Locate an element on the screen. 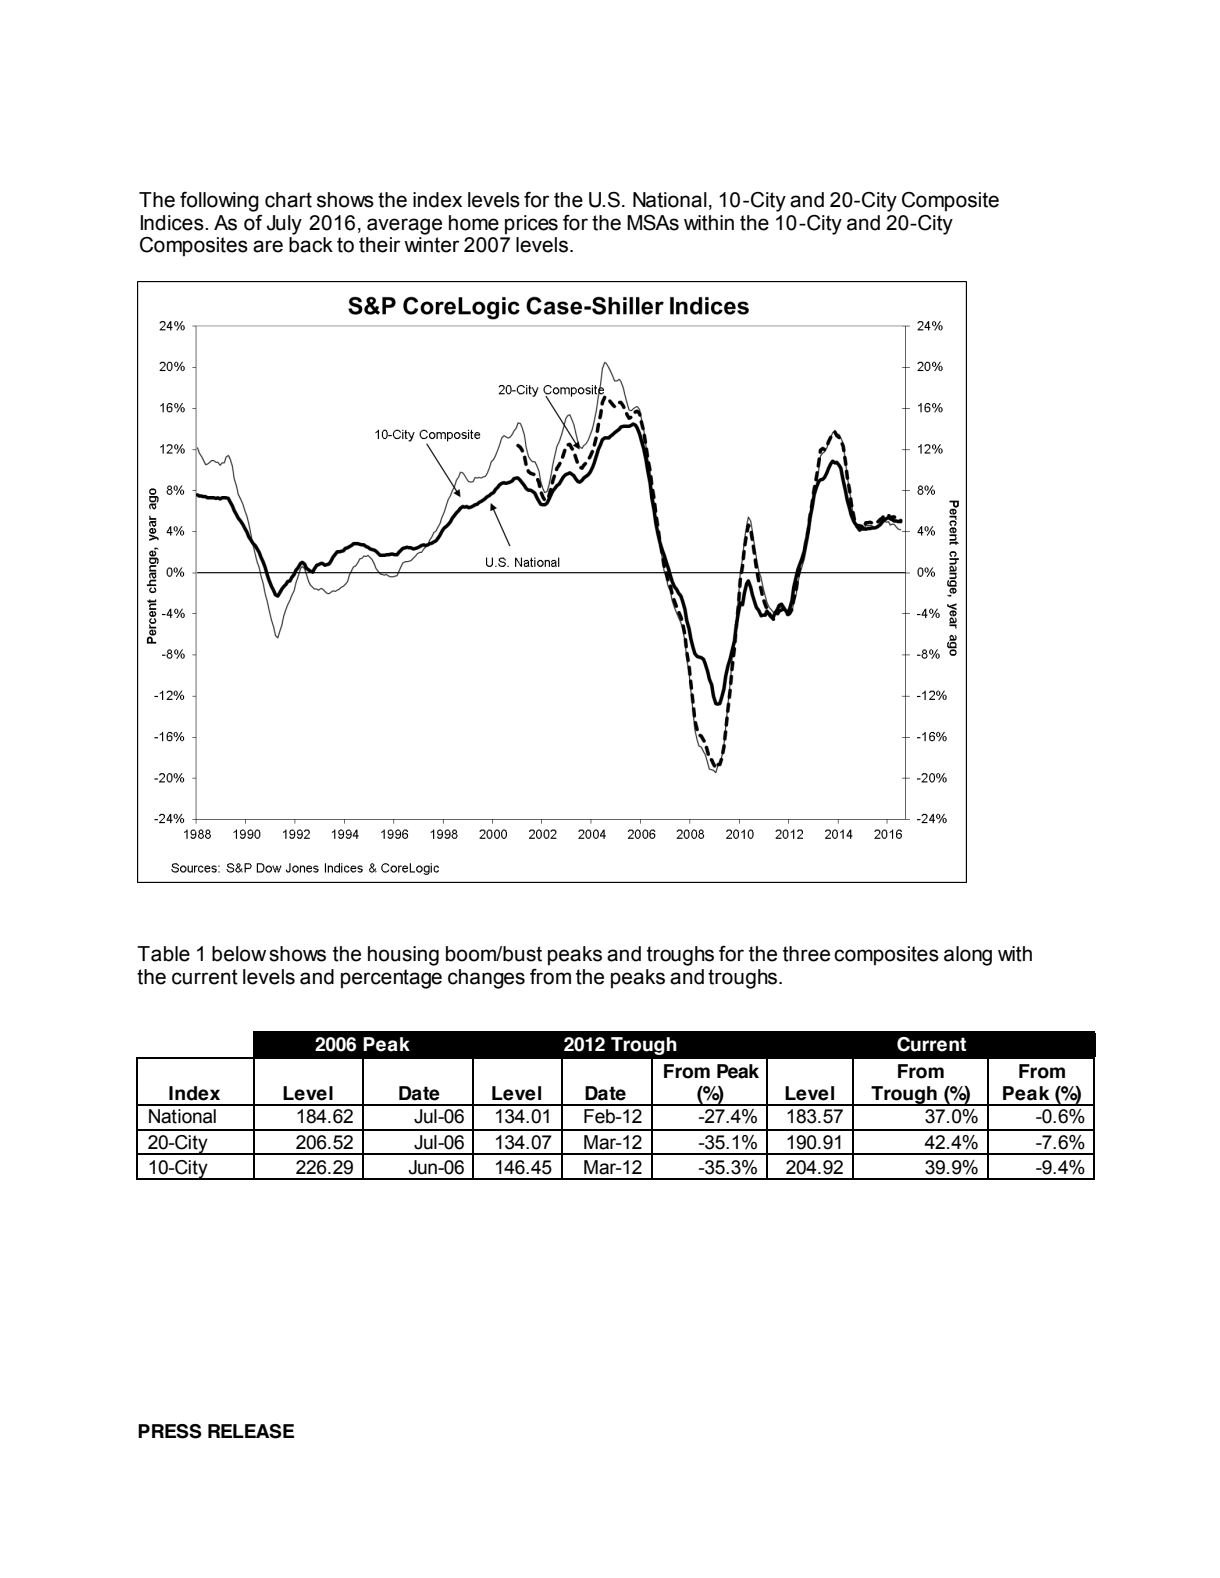 This screenshot has height=1578, width=1220. home is located at coordinates (474, 223).
